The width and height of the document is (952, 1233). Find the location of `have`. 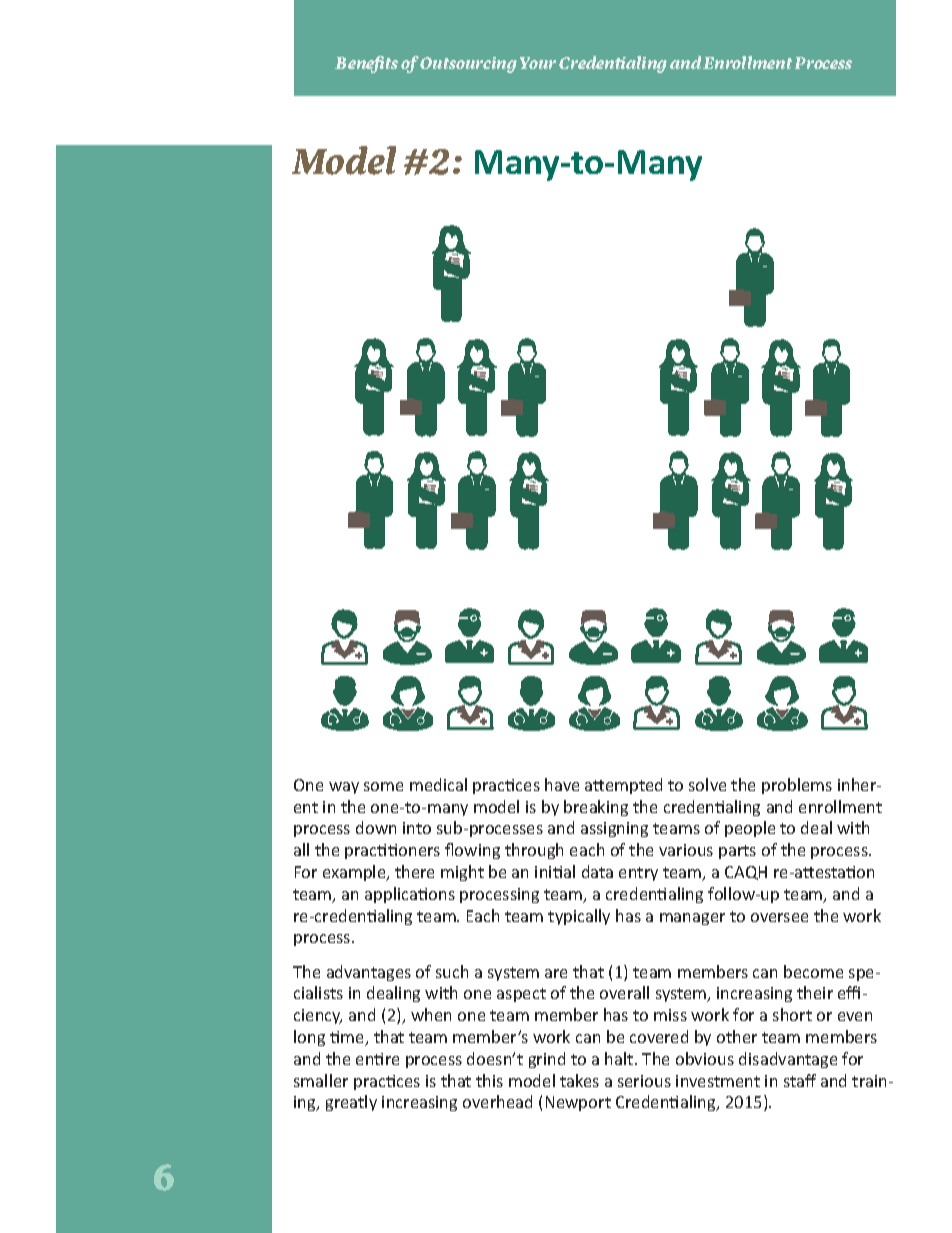

have is located at coordinates (562, 784).
